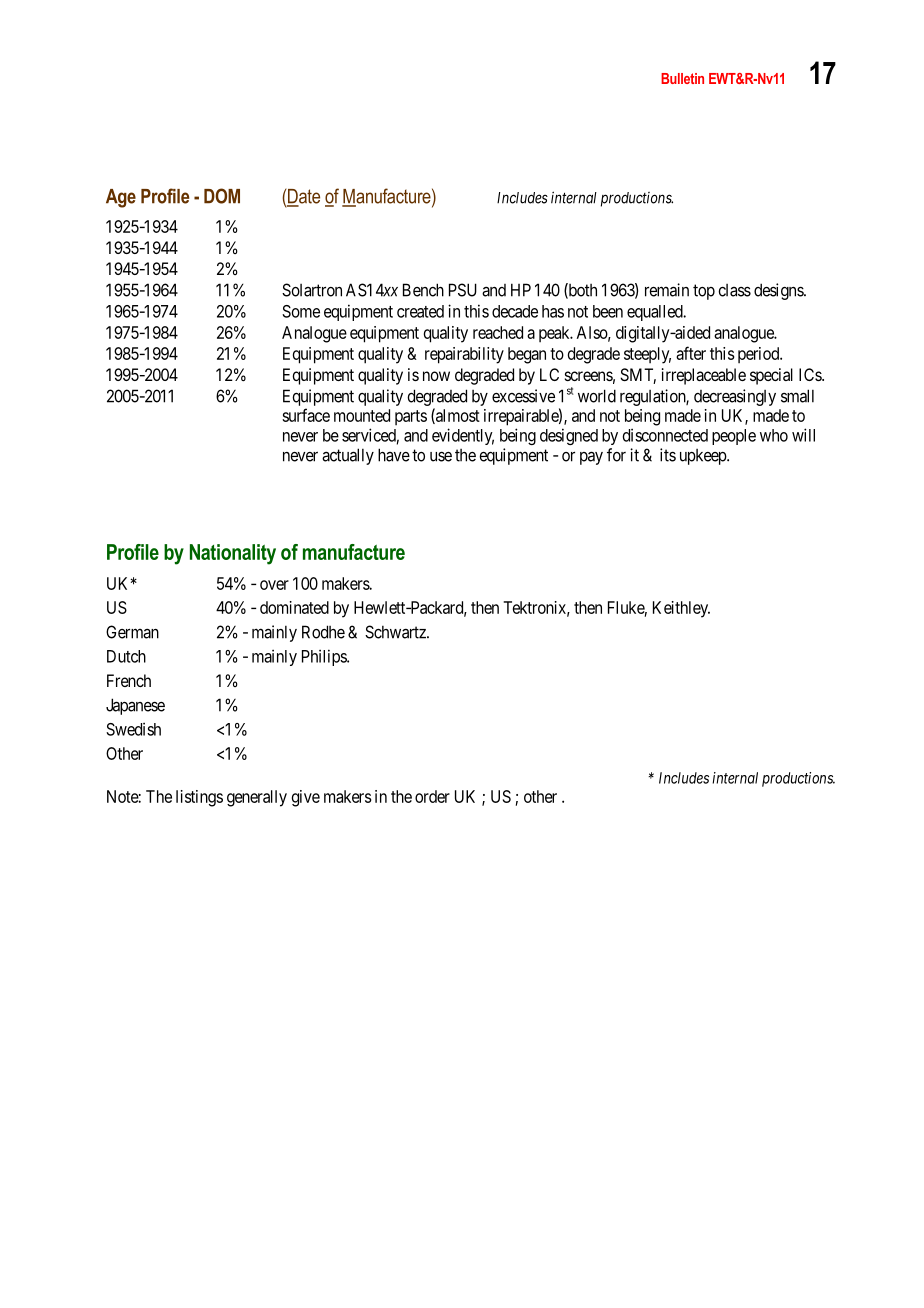 This document has height=1308, width=924. Describe the element at coordinates (734, 290) in the document. I see `class` at that location.
